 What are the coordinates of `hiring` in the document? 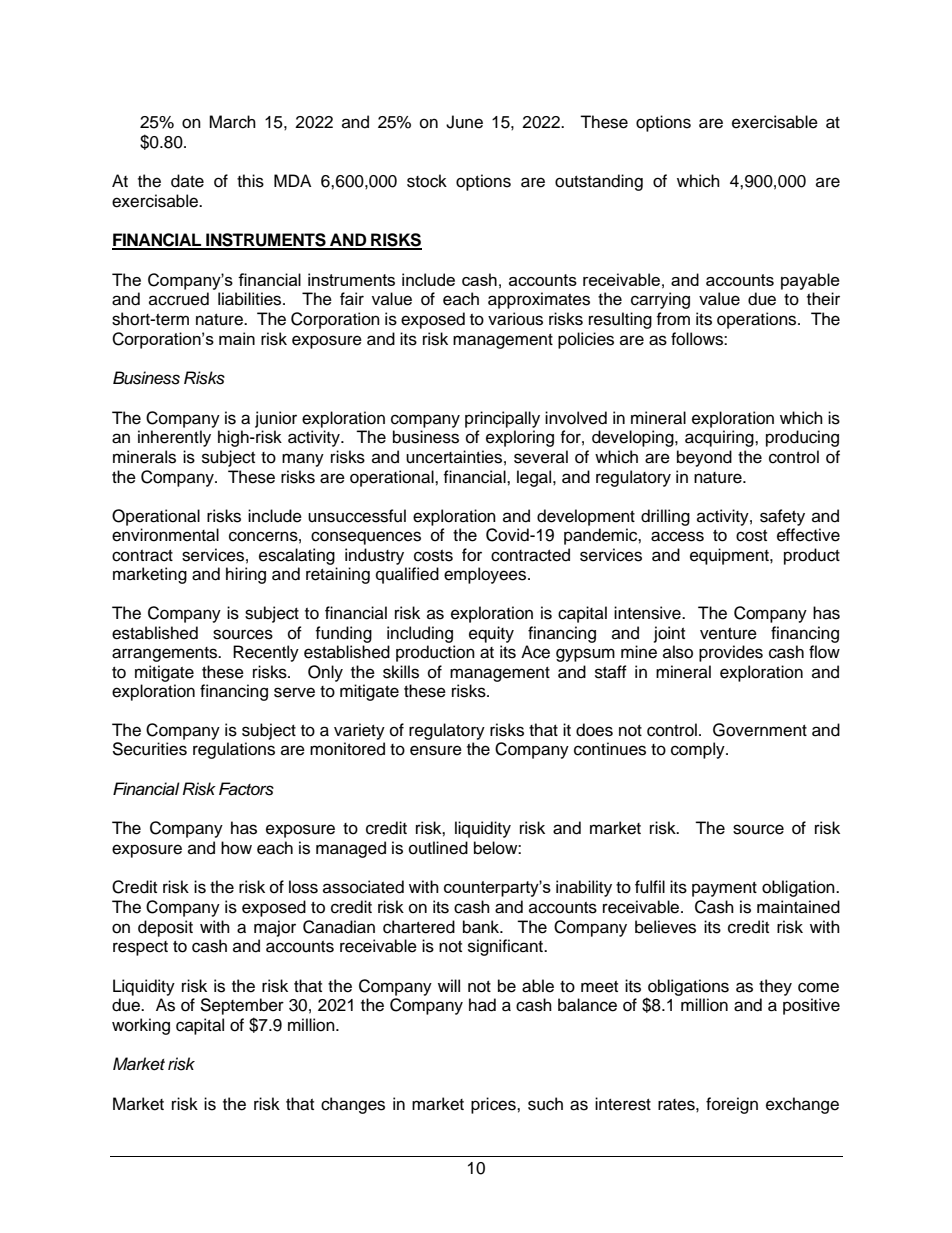 It's located at (246, 575).
